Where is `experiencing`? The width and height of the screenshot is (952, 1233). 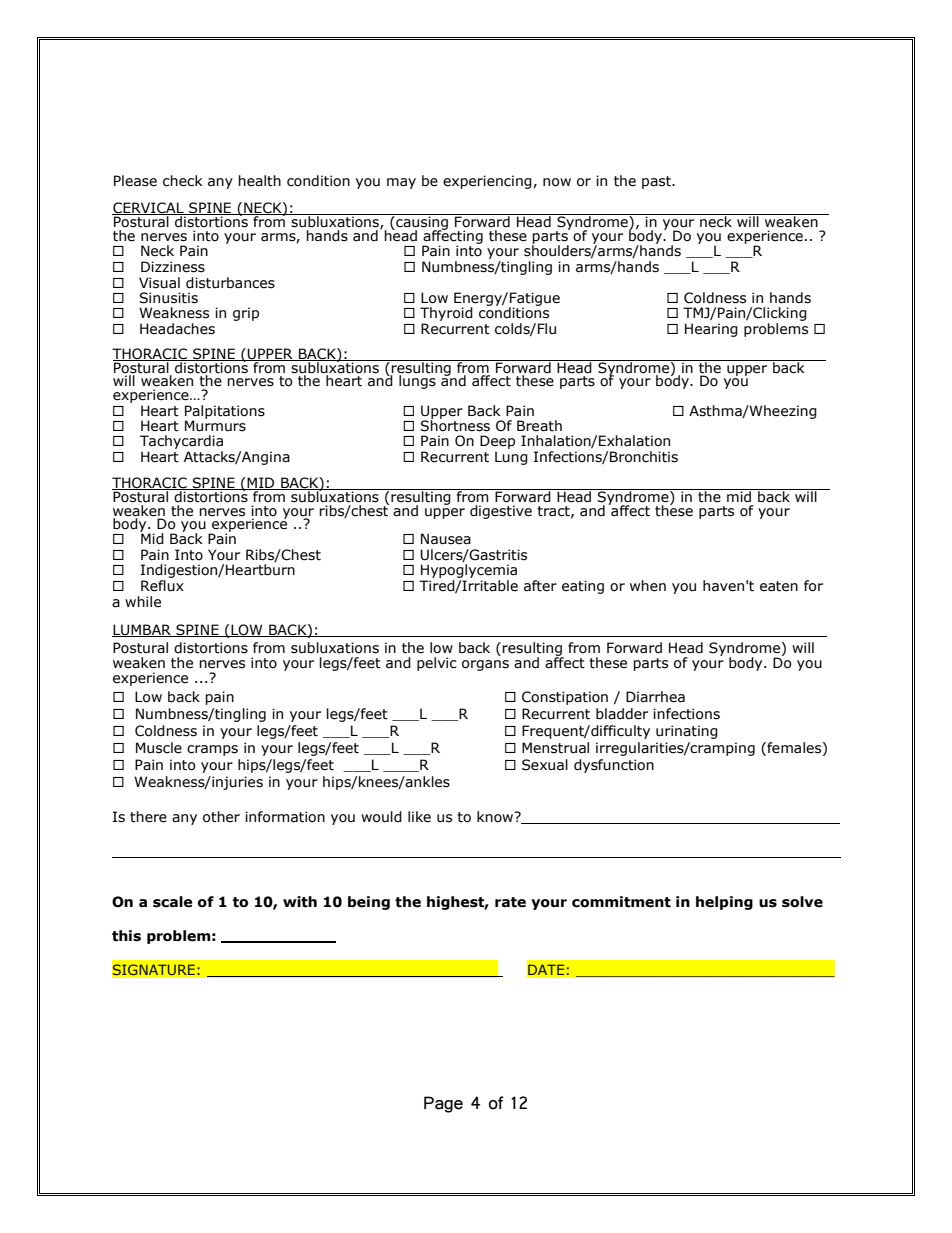 experiencing is located at coordinates (488, 182).
